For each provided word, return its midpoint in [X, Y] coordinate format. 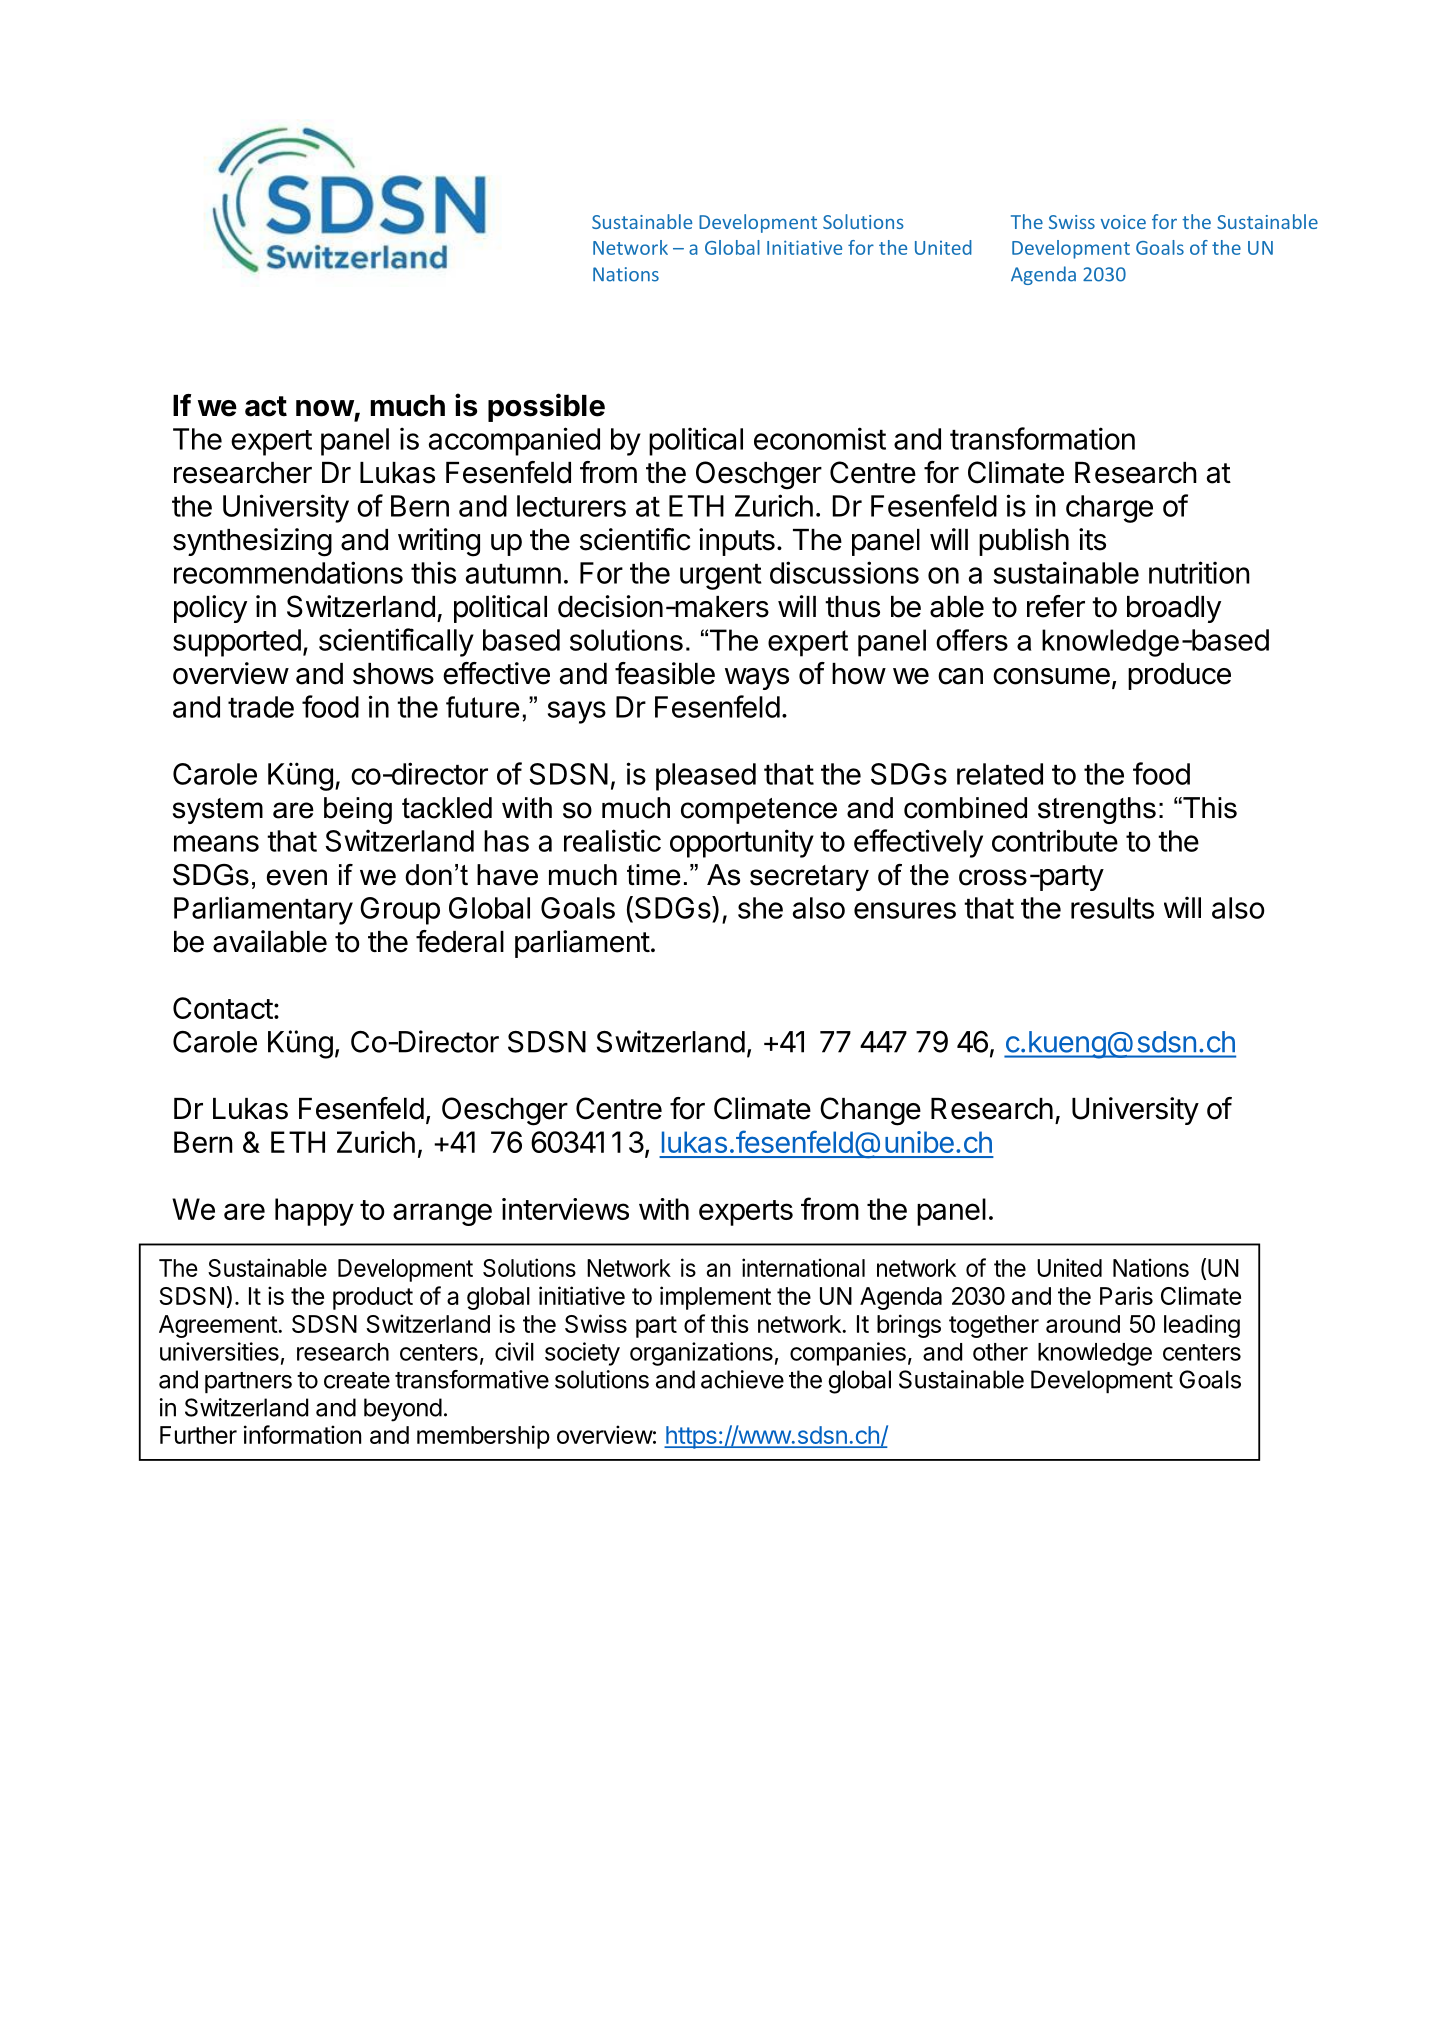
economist [820, 438]
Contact [223, 1008]
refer [1056, 606]
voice [1123, 222]
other [1000, 1352]
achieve [742, 1379]
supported [237, 643]
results [1112, 908]
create [357, 1380]
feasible [665, 673]
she [760, 908]
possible [546, 407]
